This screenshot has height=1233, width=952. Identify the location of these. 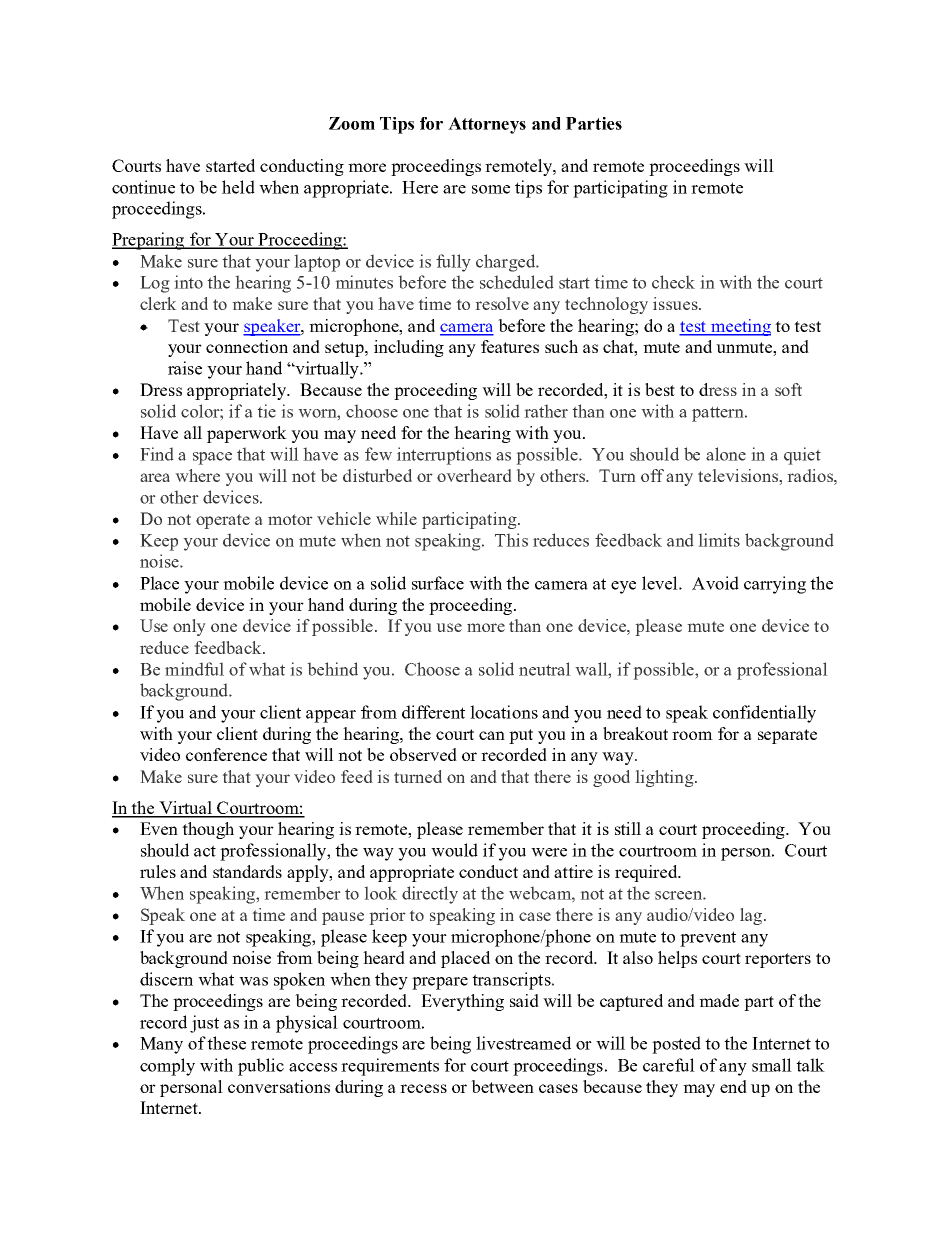
(226, 1043).
